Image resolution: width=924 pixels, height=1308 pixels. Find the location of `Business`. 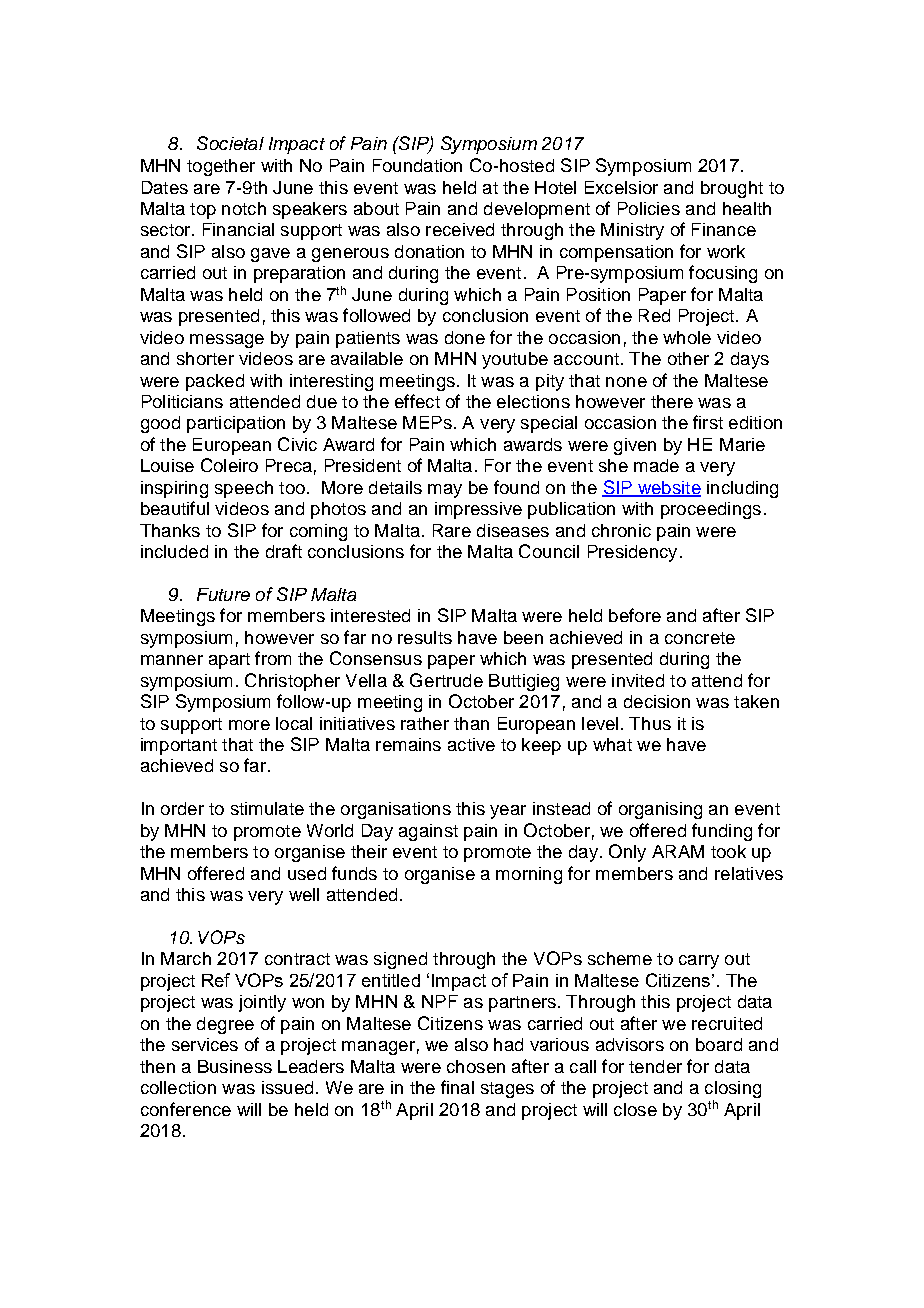

Business is located at coordinates (235, 1066).
